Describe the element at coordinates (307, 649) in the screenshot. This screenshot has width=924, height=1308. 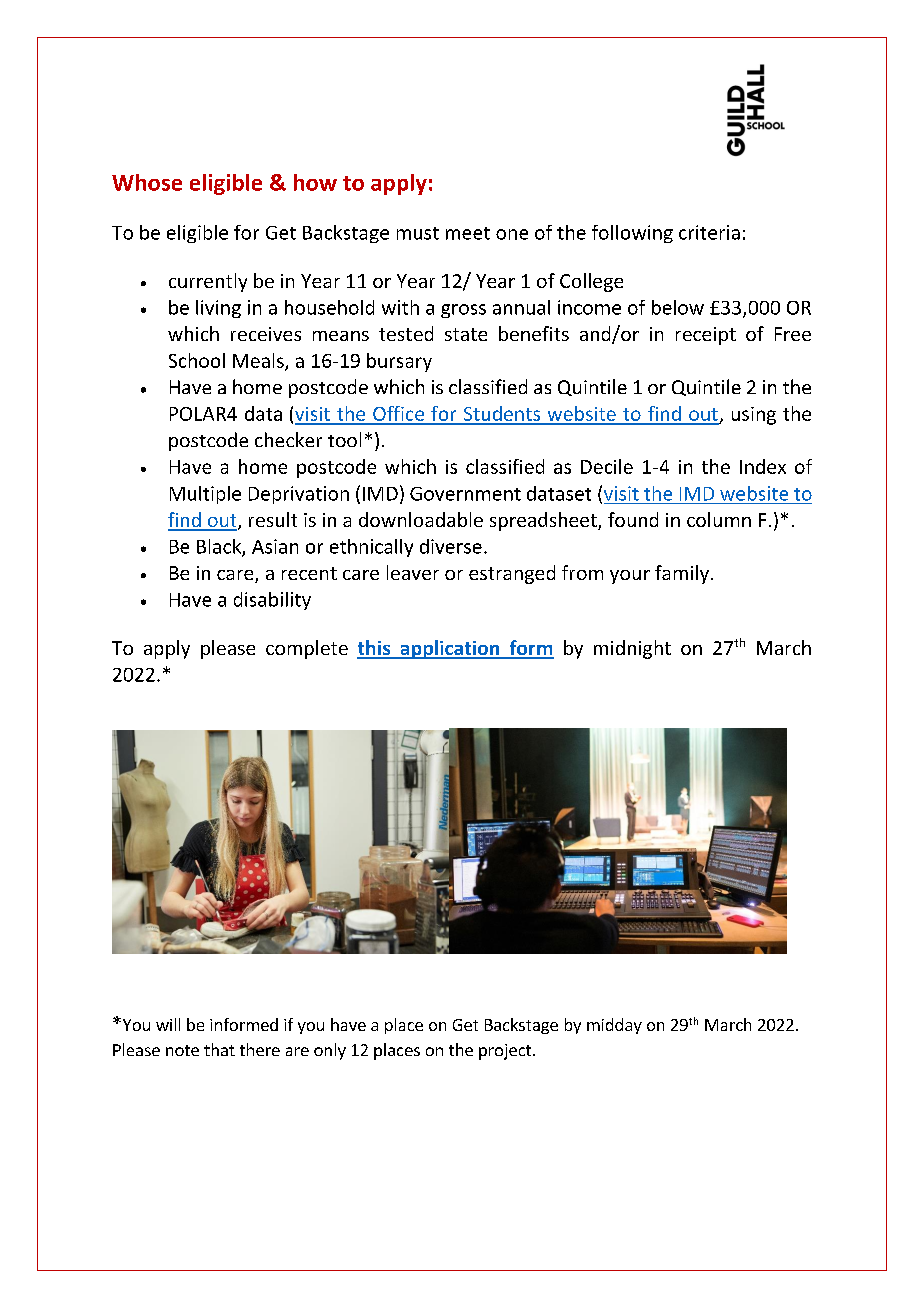
I see `complete` at that location.
